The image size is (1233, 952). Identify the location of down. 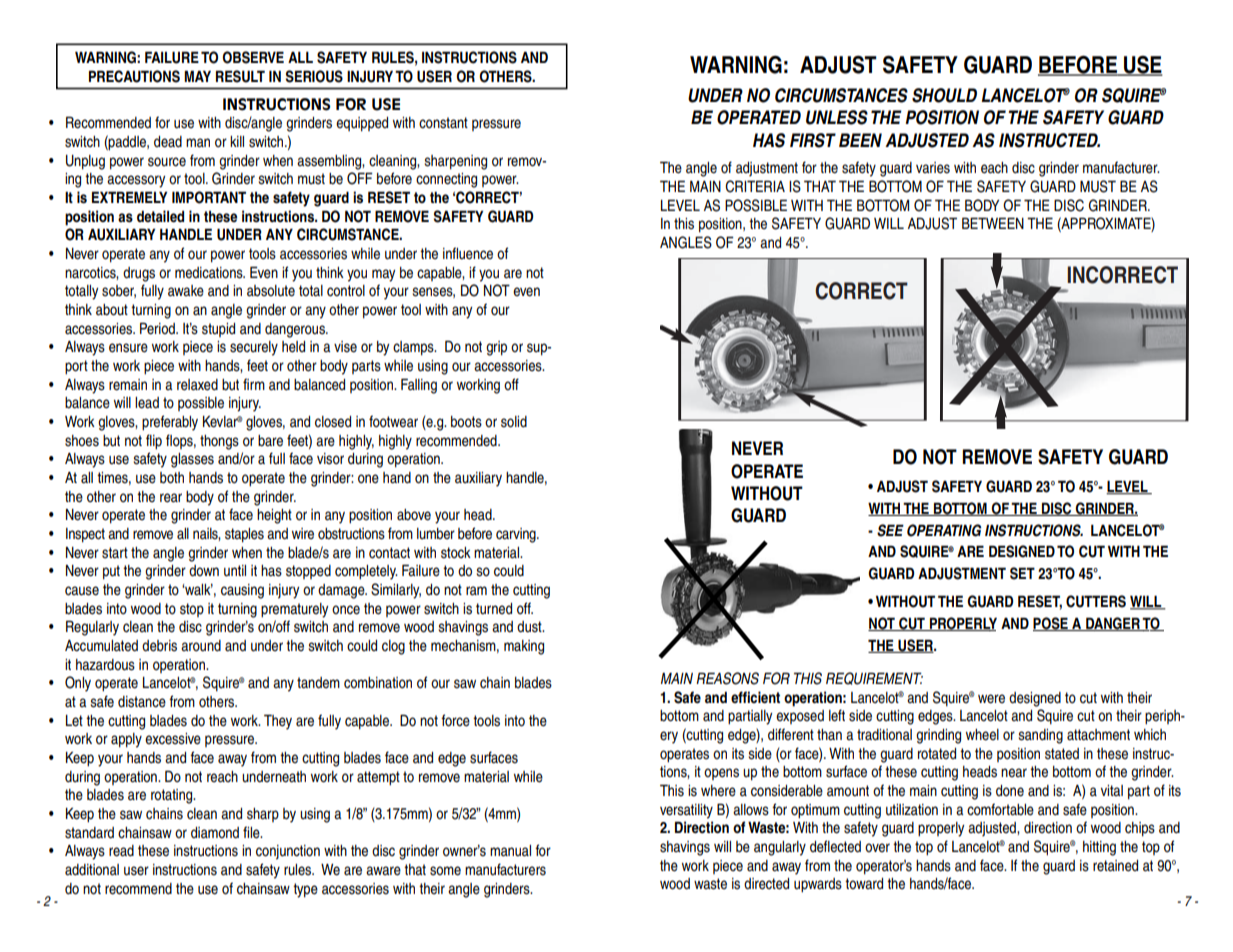
(204, 571).
